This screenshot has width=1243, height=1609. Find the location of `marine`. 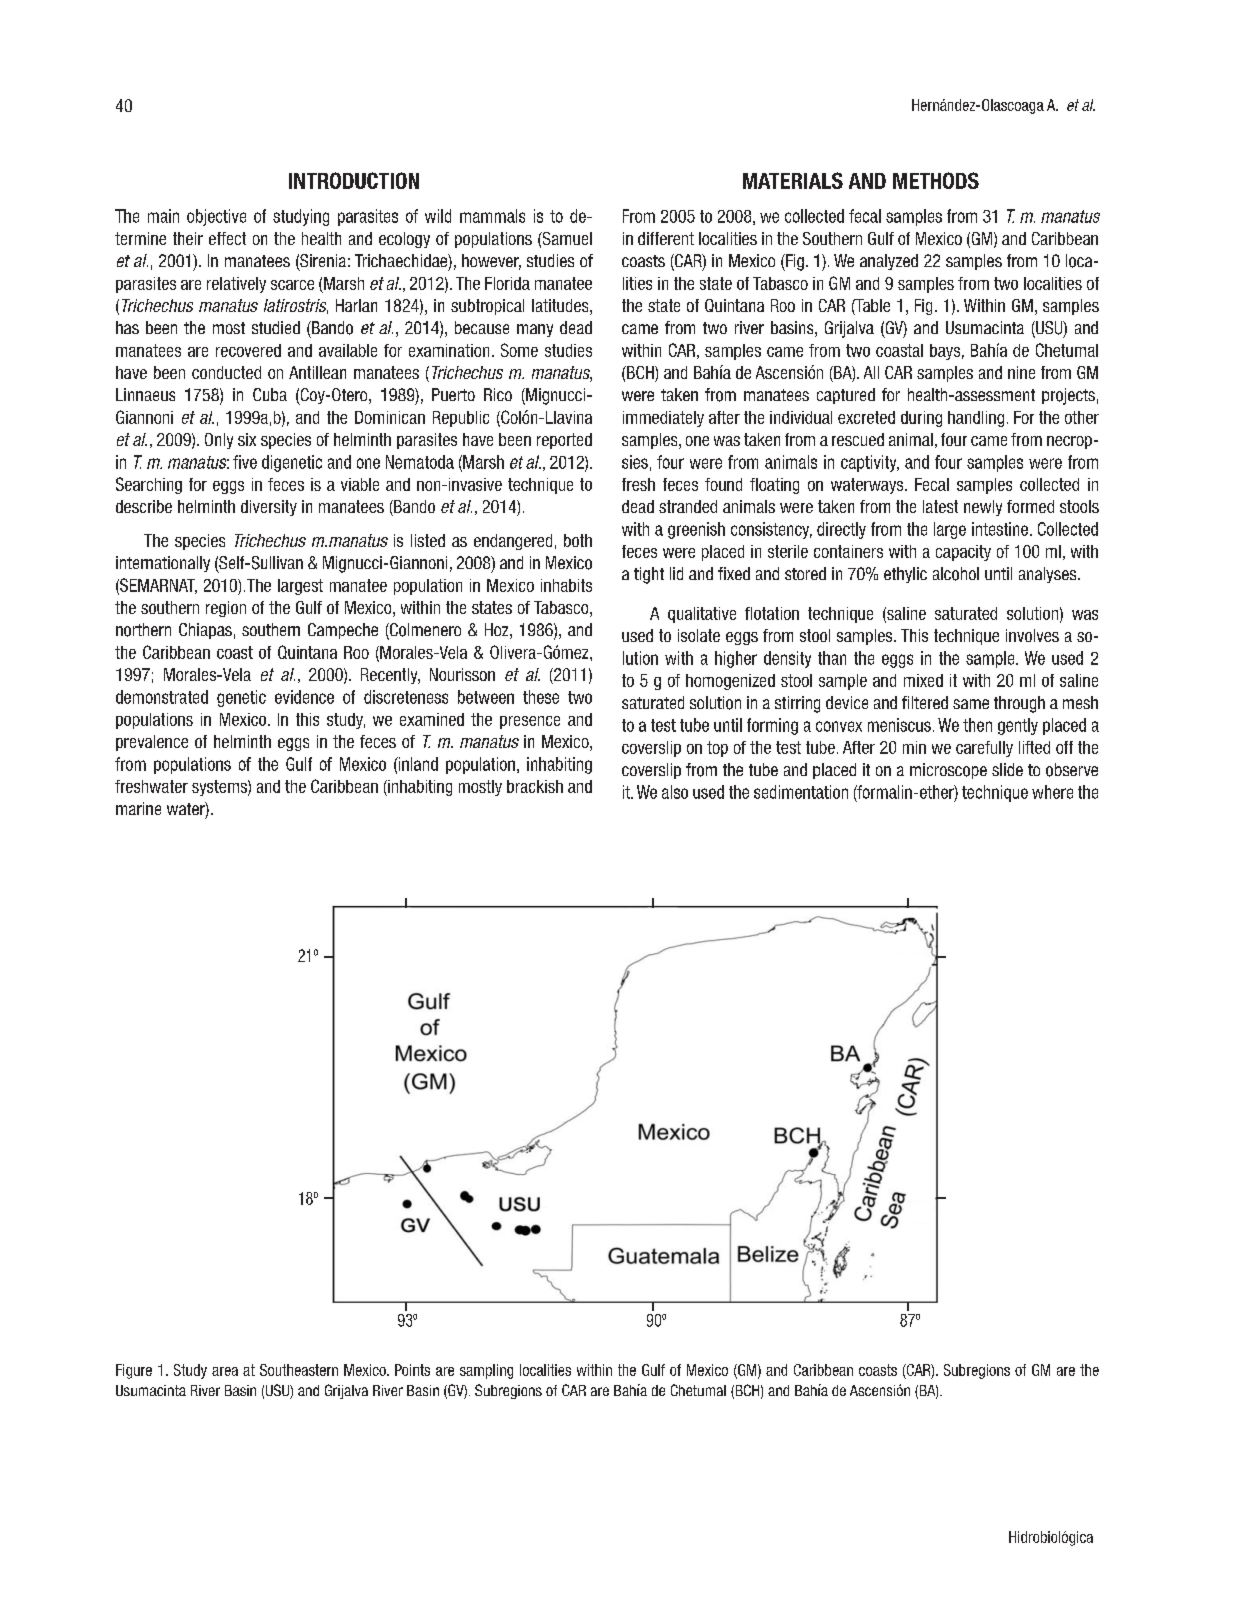

marine is located at coordinates (138, 808).
